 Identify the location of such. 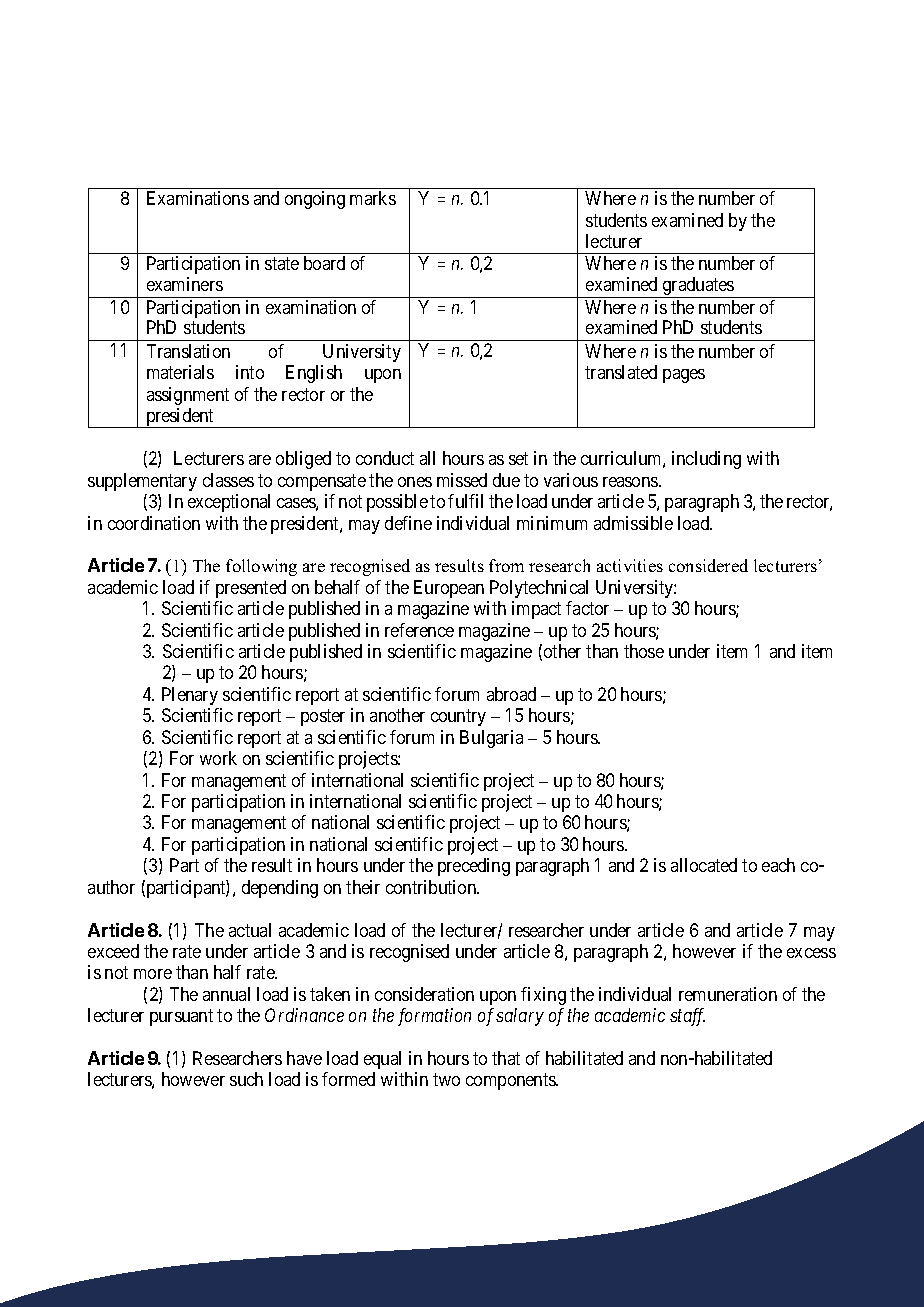
(246, 1079).
